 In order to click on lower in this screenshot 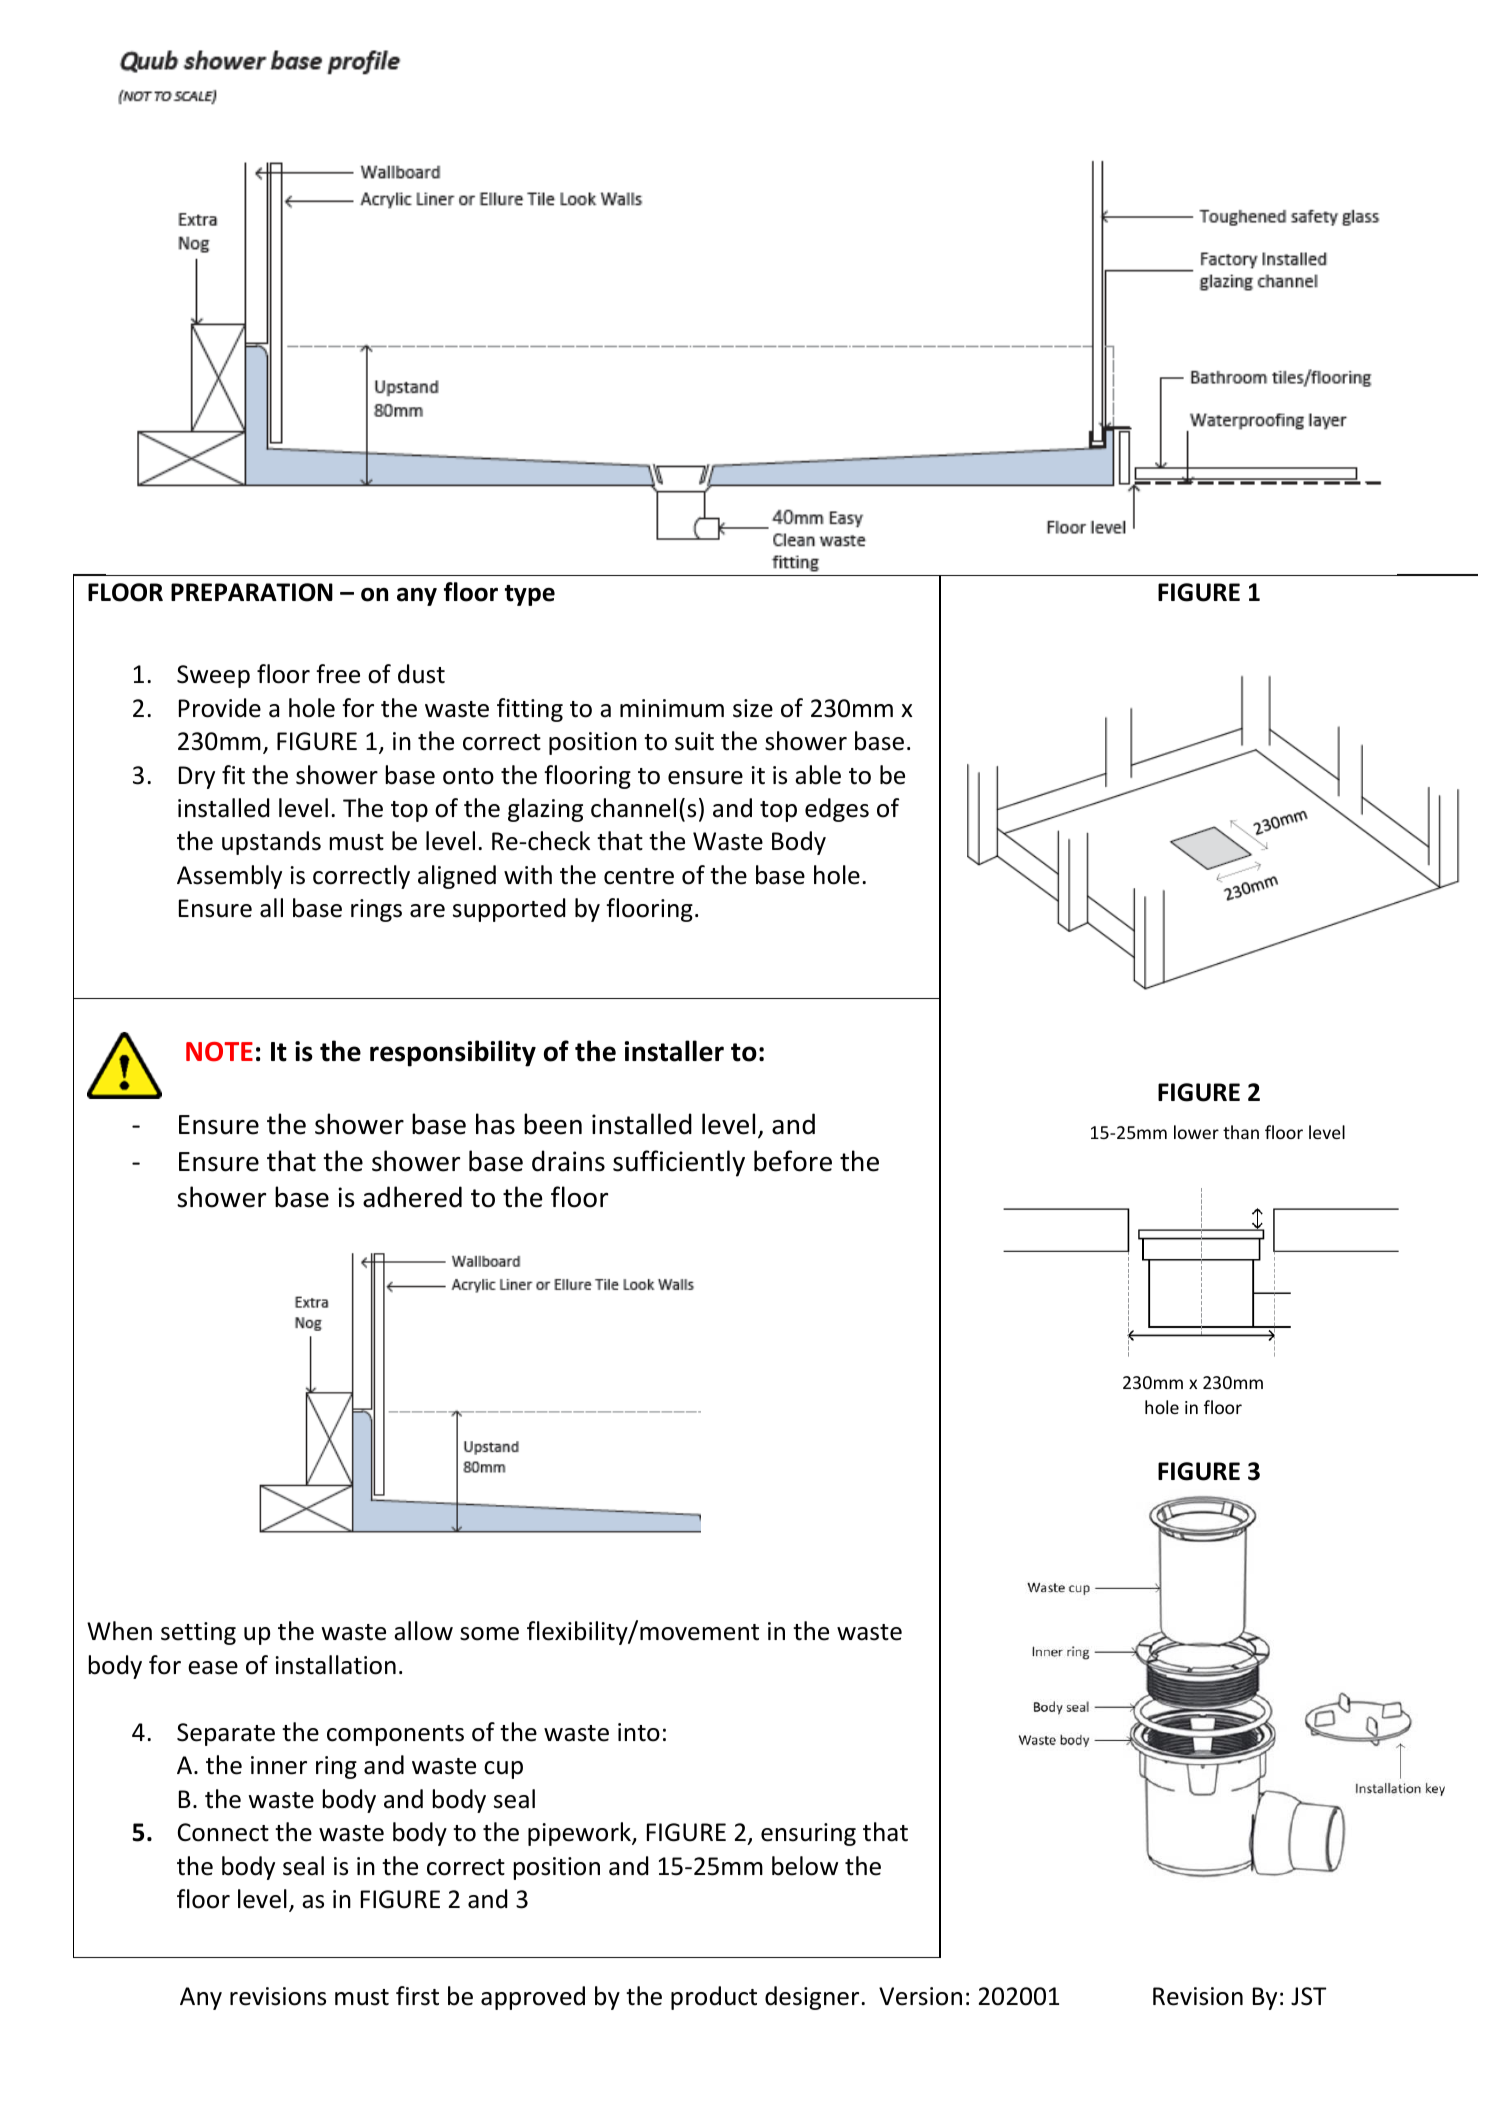, I will do `click(1196, 1132)`.
